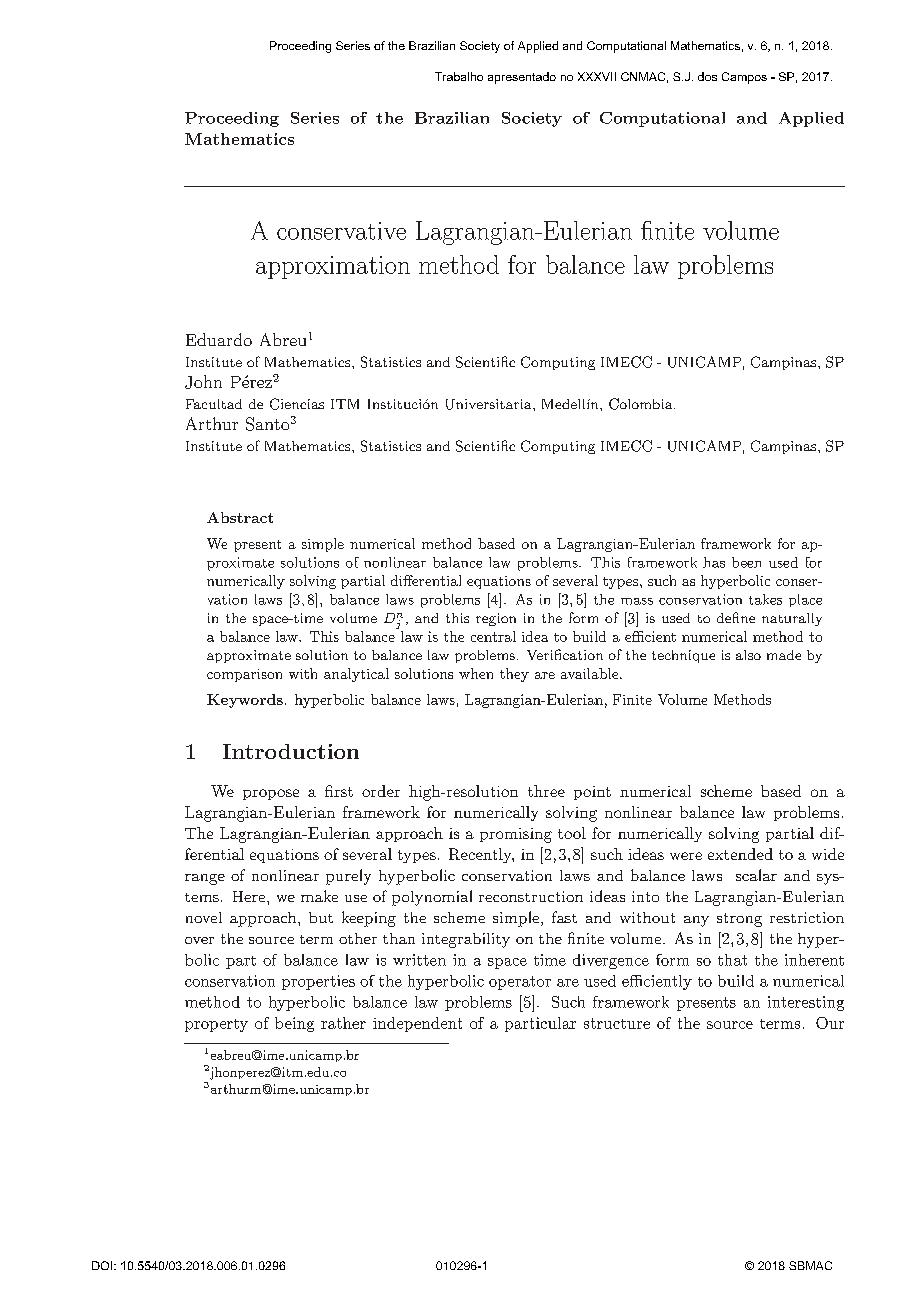 Image resolution: width=924 pixels, height=1308 pixels. Describe the element at coordinates (466, 940) in the screenshot. I see `integrability` at that location.
